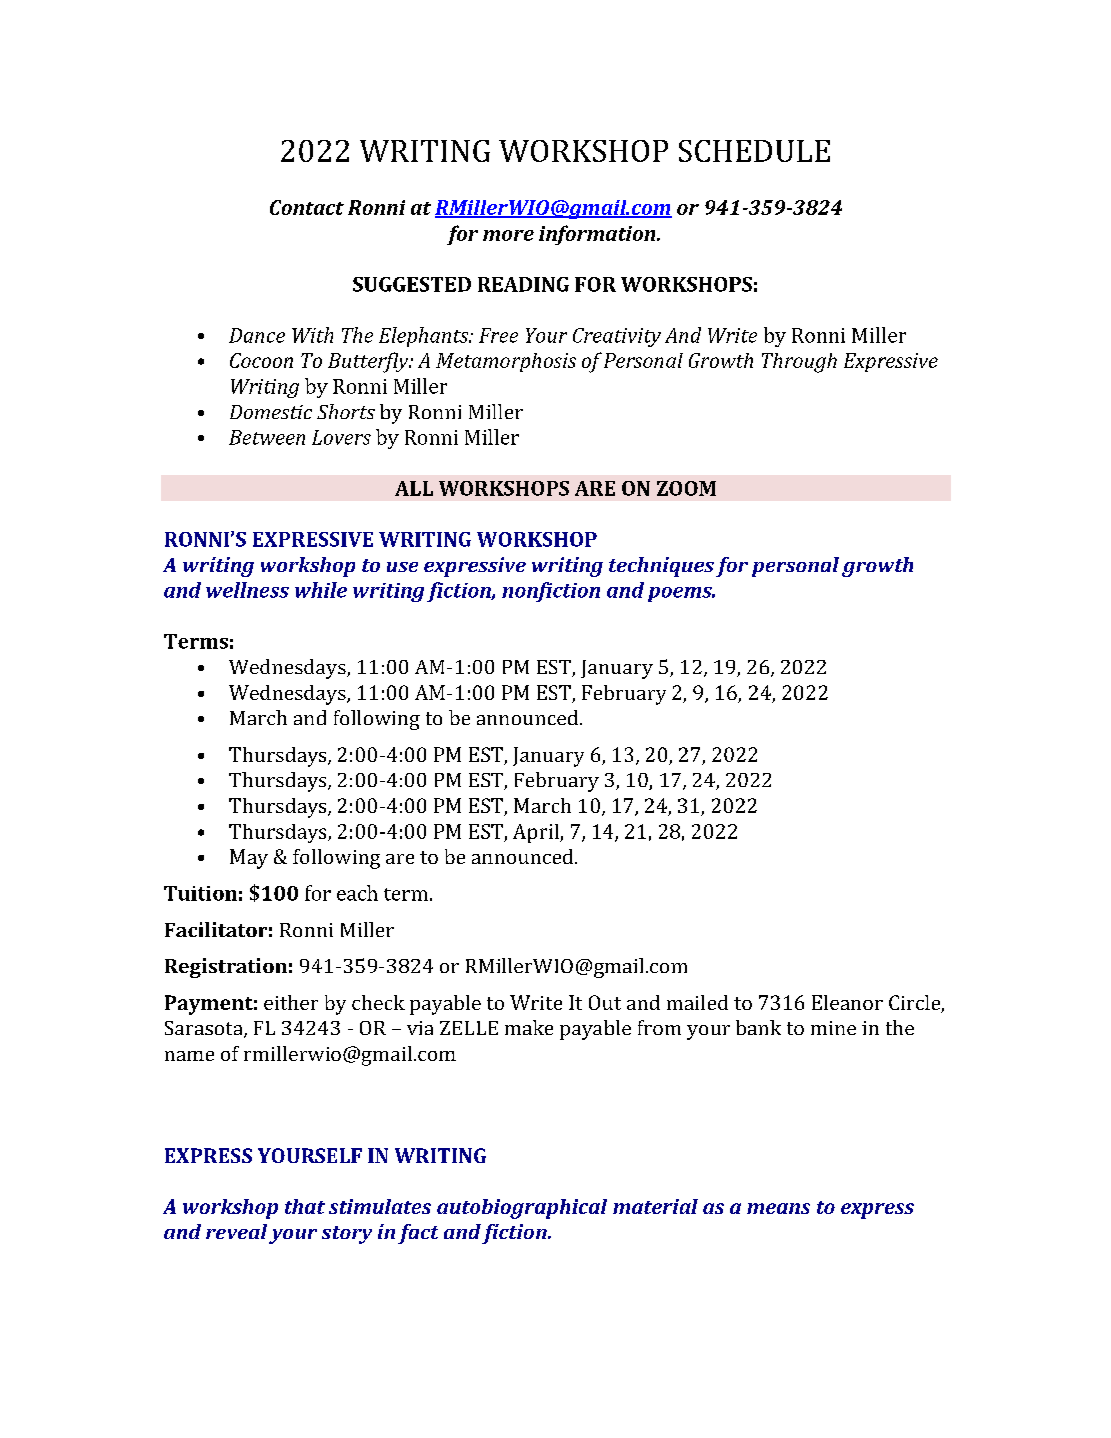 The image size is (1111, 1438). What do you see at coordinates (414, 488) in the screenshot?
I see `ALL` at bounding box center [414, 488].
